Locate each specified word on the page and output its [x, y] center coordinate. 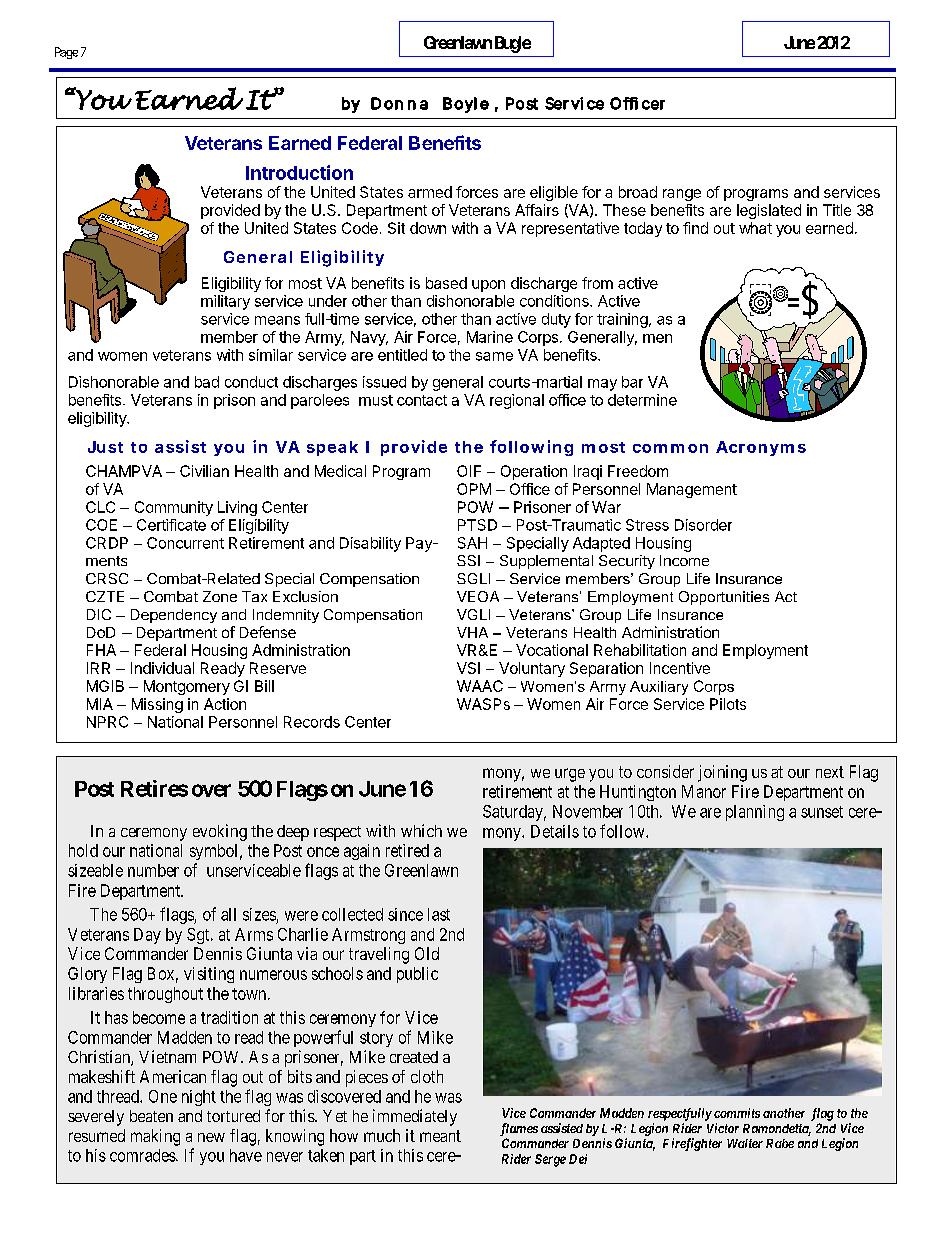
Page [66, 53]
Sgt [199, 936]
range [682, 195]
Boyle [466, 105]
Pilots [728, 704]
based [446, 283]
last [439, 914]
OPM [474, 489]
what [755, 228]
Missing [157, 705]
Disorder [703, 525]
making [155, 1137]
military [225, 302]
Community [174, 508]
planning [755, 813]
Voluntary [532, 669]
